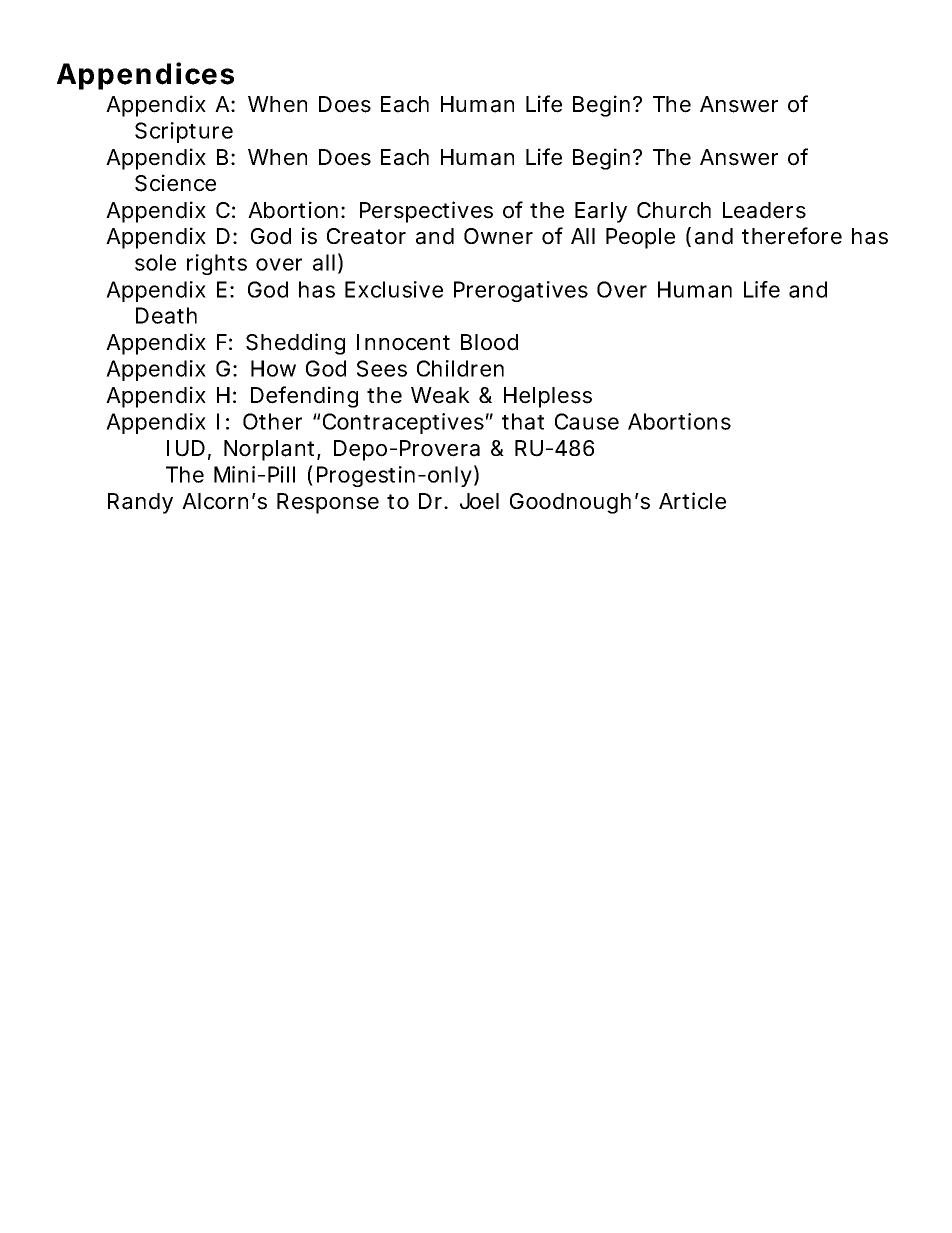 Image resolution: width=952 pixels, height=1233 pixels. I want to click on Appendices, so click(145, 76).
